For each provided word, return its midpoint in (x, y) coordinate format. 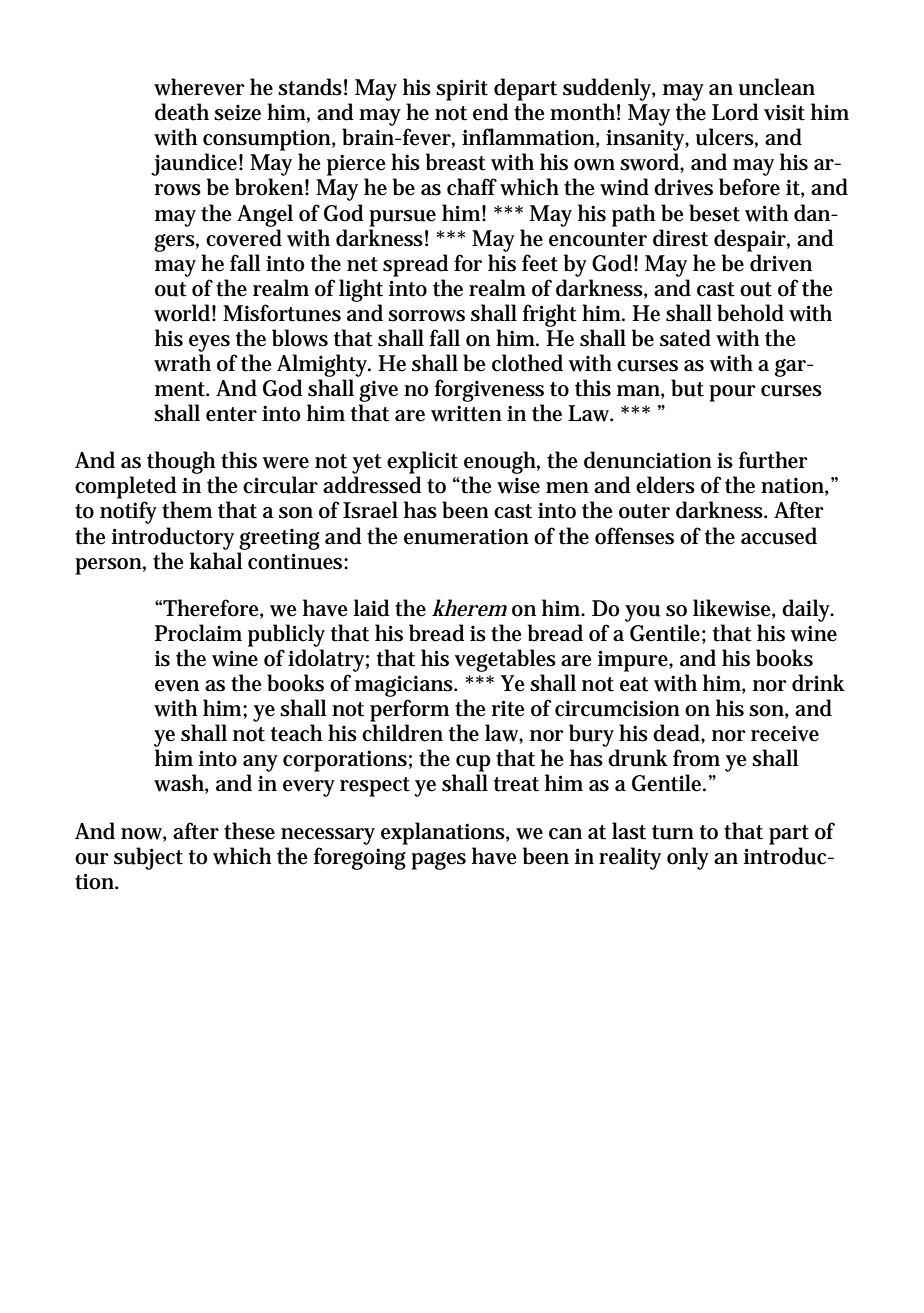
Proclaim (198, 633)
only (688, 858)
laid (372, 608)
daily (808, 610)
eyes (209, 343)
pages (438, 861)
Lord (735, 112)
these (249, 831)
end (491, 112)
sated (685, 338)
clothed (527, 363)
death (182, 112)
